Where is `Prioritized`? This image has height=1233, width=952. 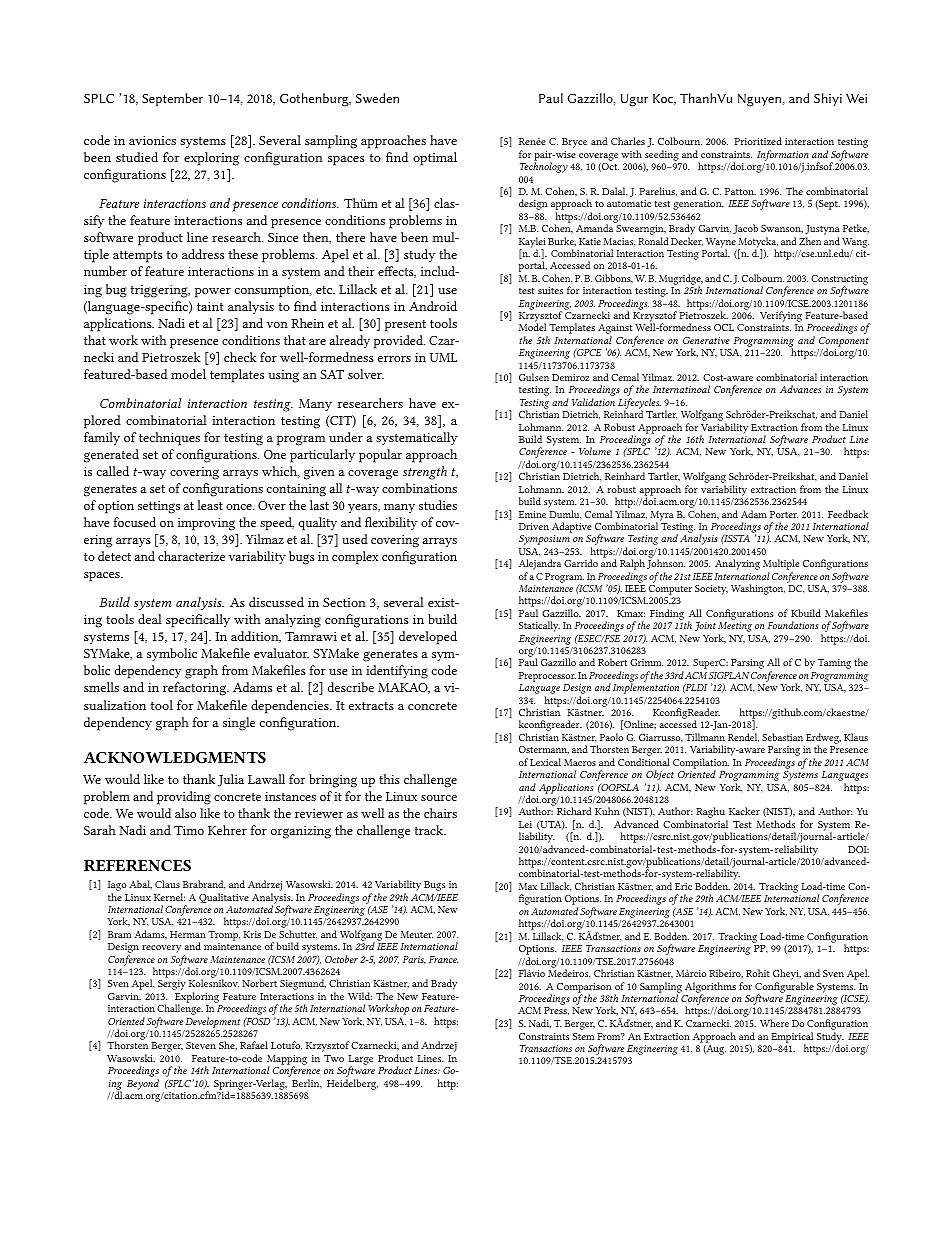
Prioritized is located at coordinates (758, 141).
